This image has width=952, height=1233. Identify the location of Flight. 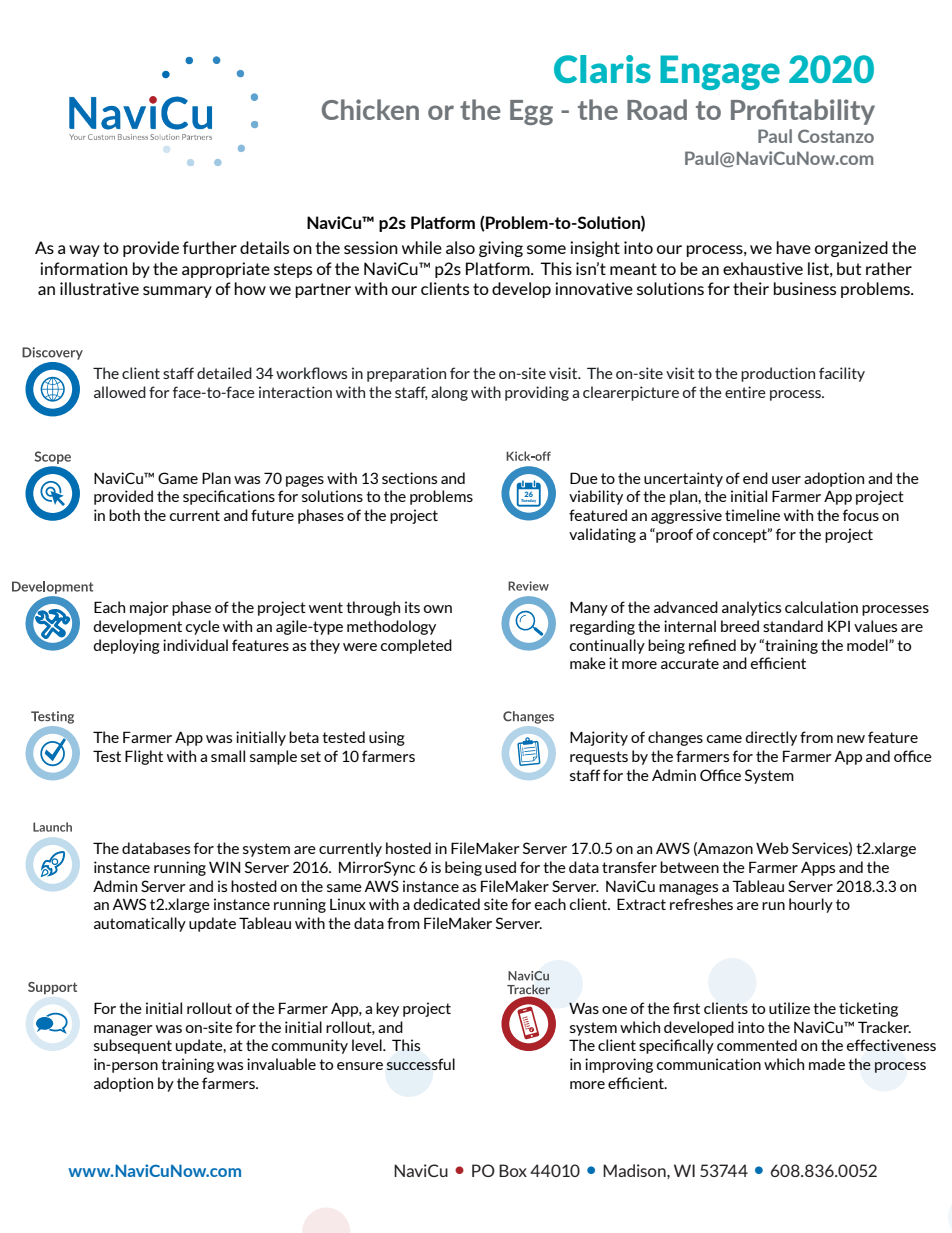
(144, 757).
